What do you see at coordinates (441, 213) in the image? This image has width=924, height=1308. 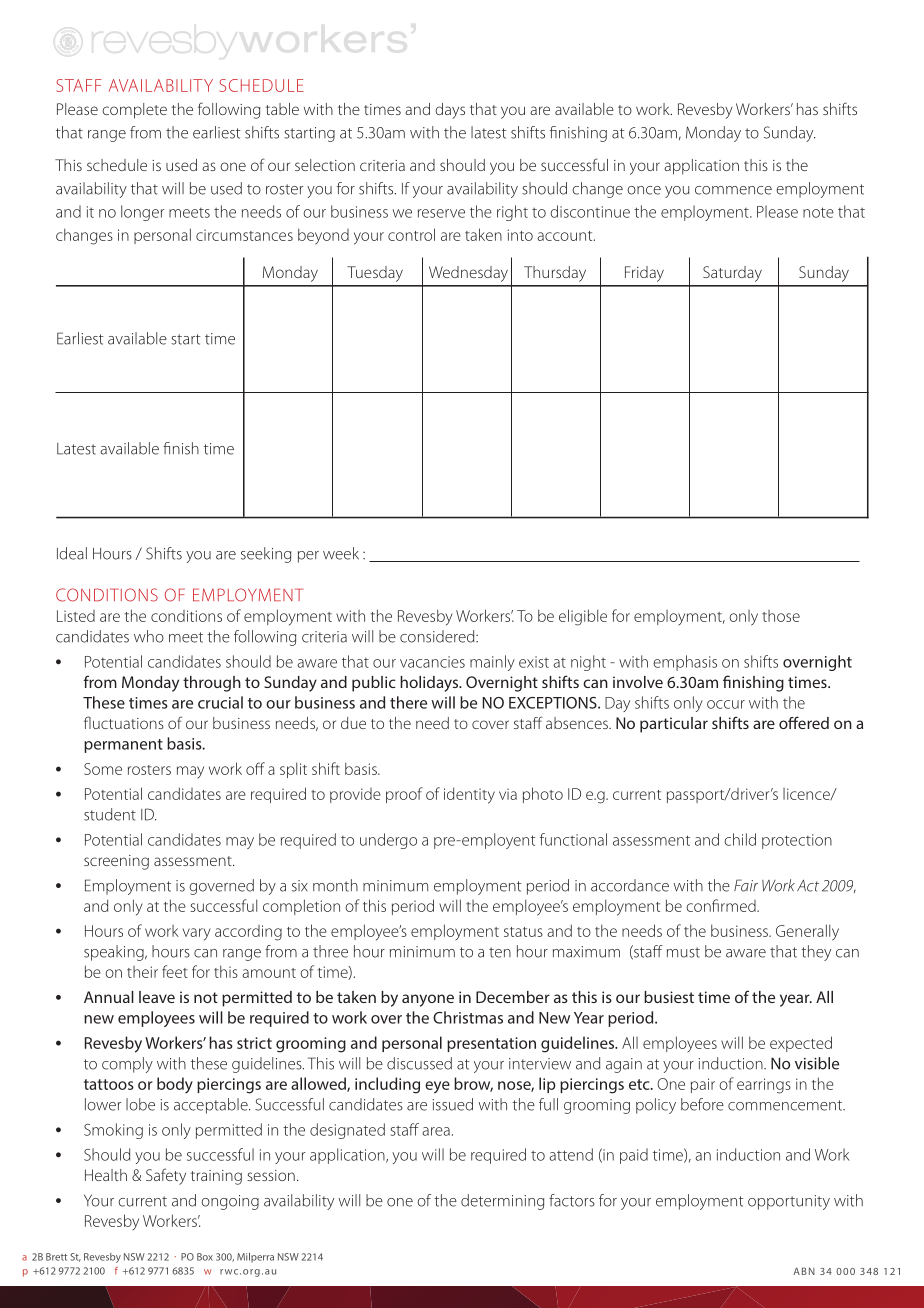 I see `reserve` at bounding box center [441, 213].
